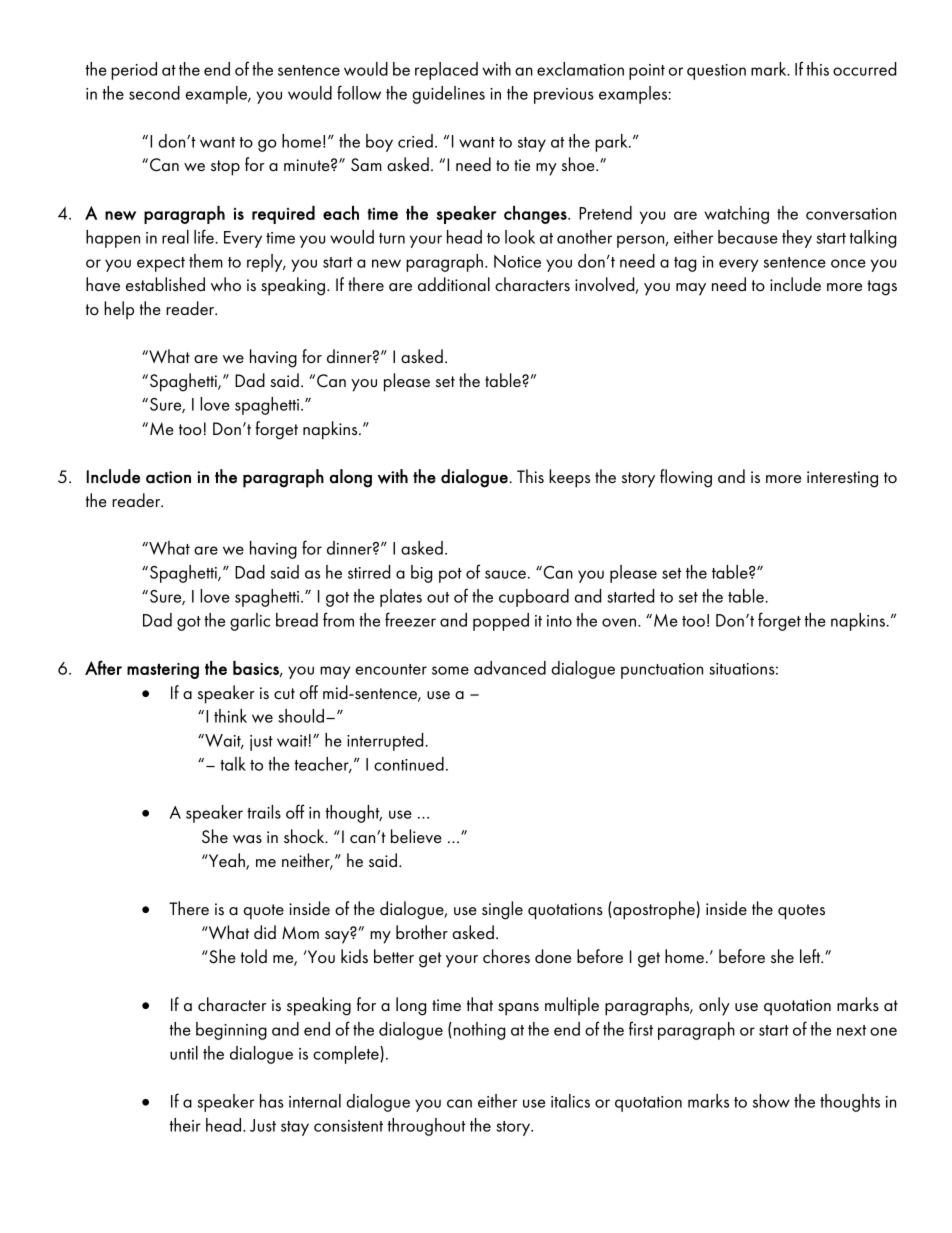 The height and width of the screenshot is (1233, 952). What do you see at coordinates (501, 622) in the screenshot?
I see `popped` at bounding box center [501, 622].
